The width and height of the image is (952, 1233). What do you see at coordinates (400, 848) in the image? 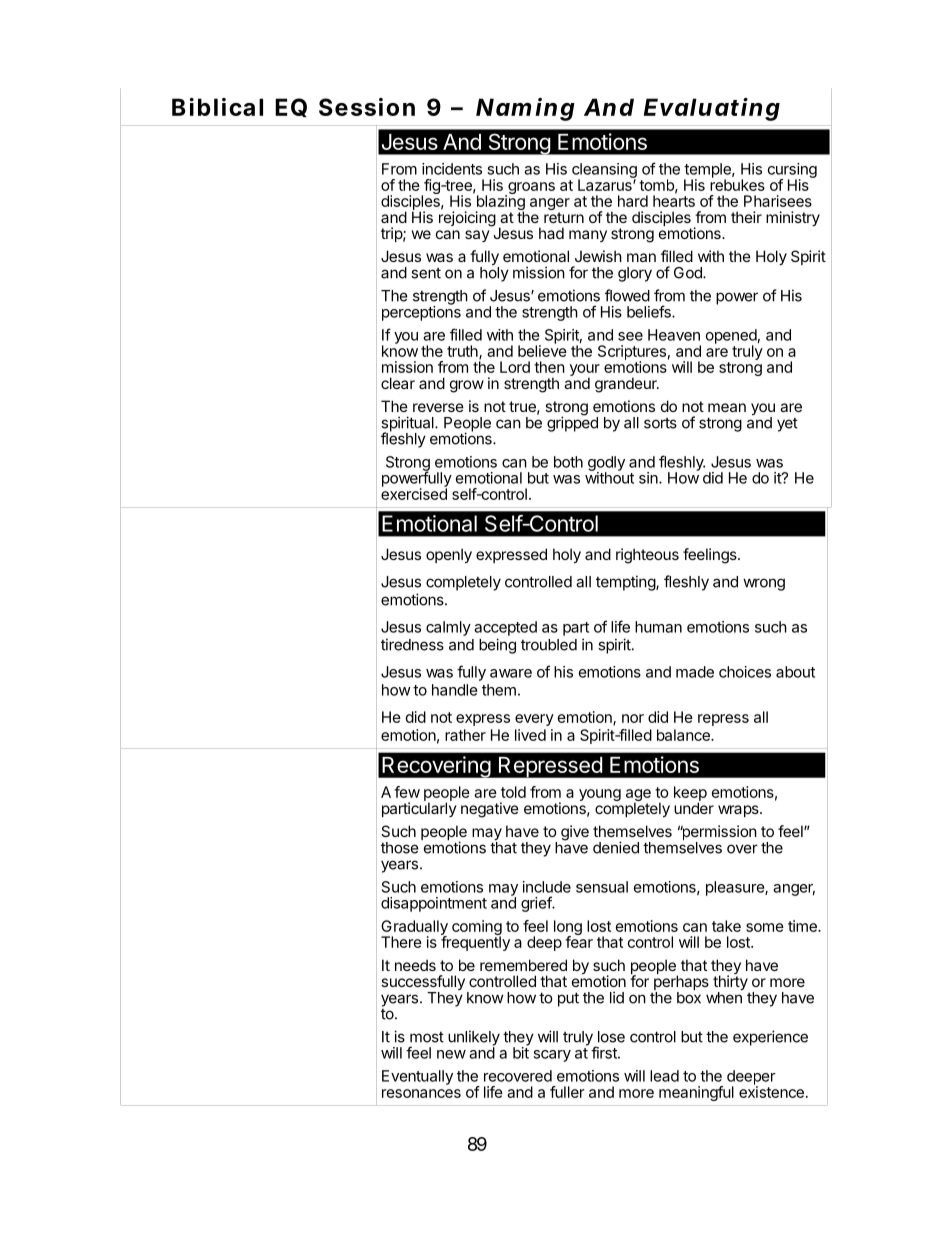
I see `those` at bounding box center [400, 848].
